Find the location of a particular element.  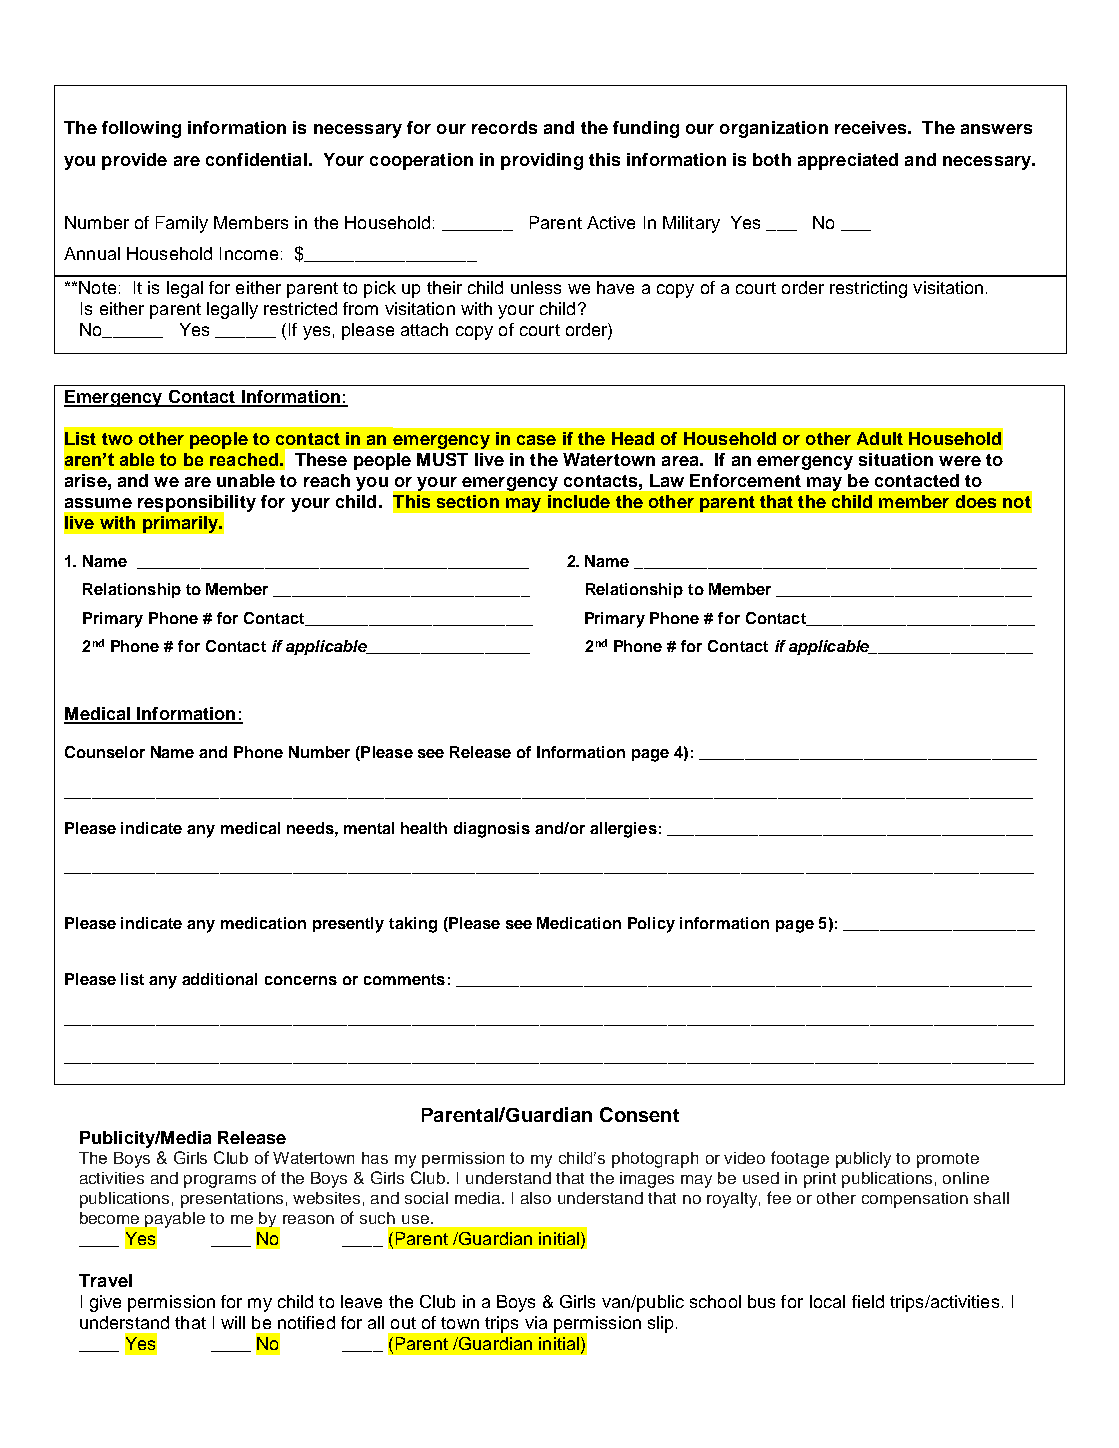

allergies is located at coordinates (623, 830).
